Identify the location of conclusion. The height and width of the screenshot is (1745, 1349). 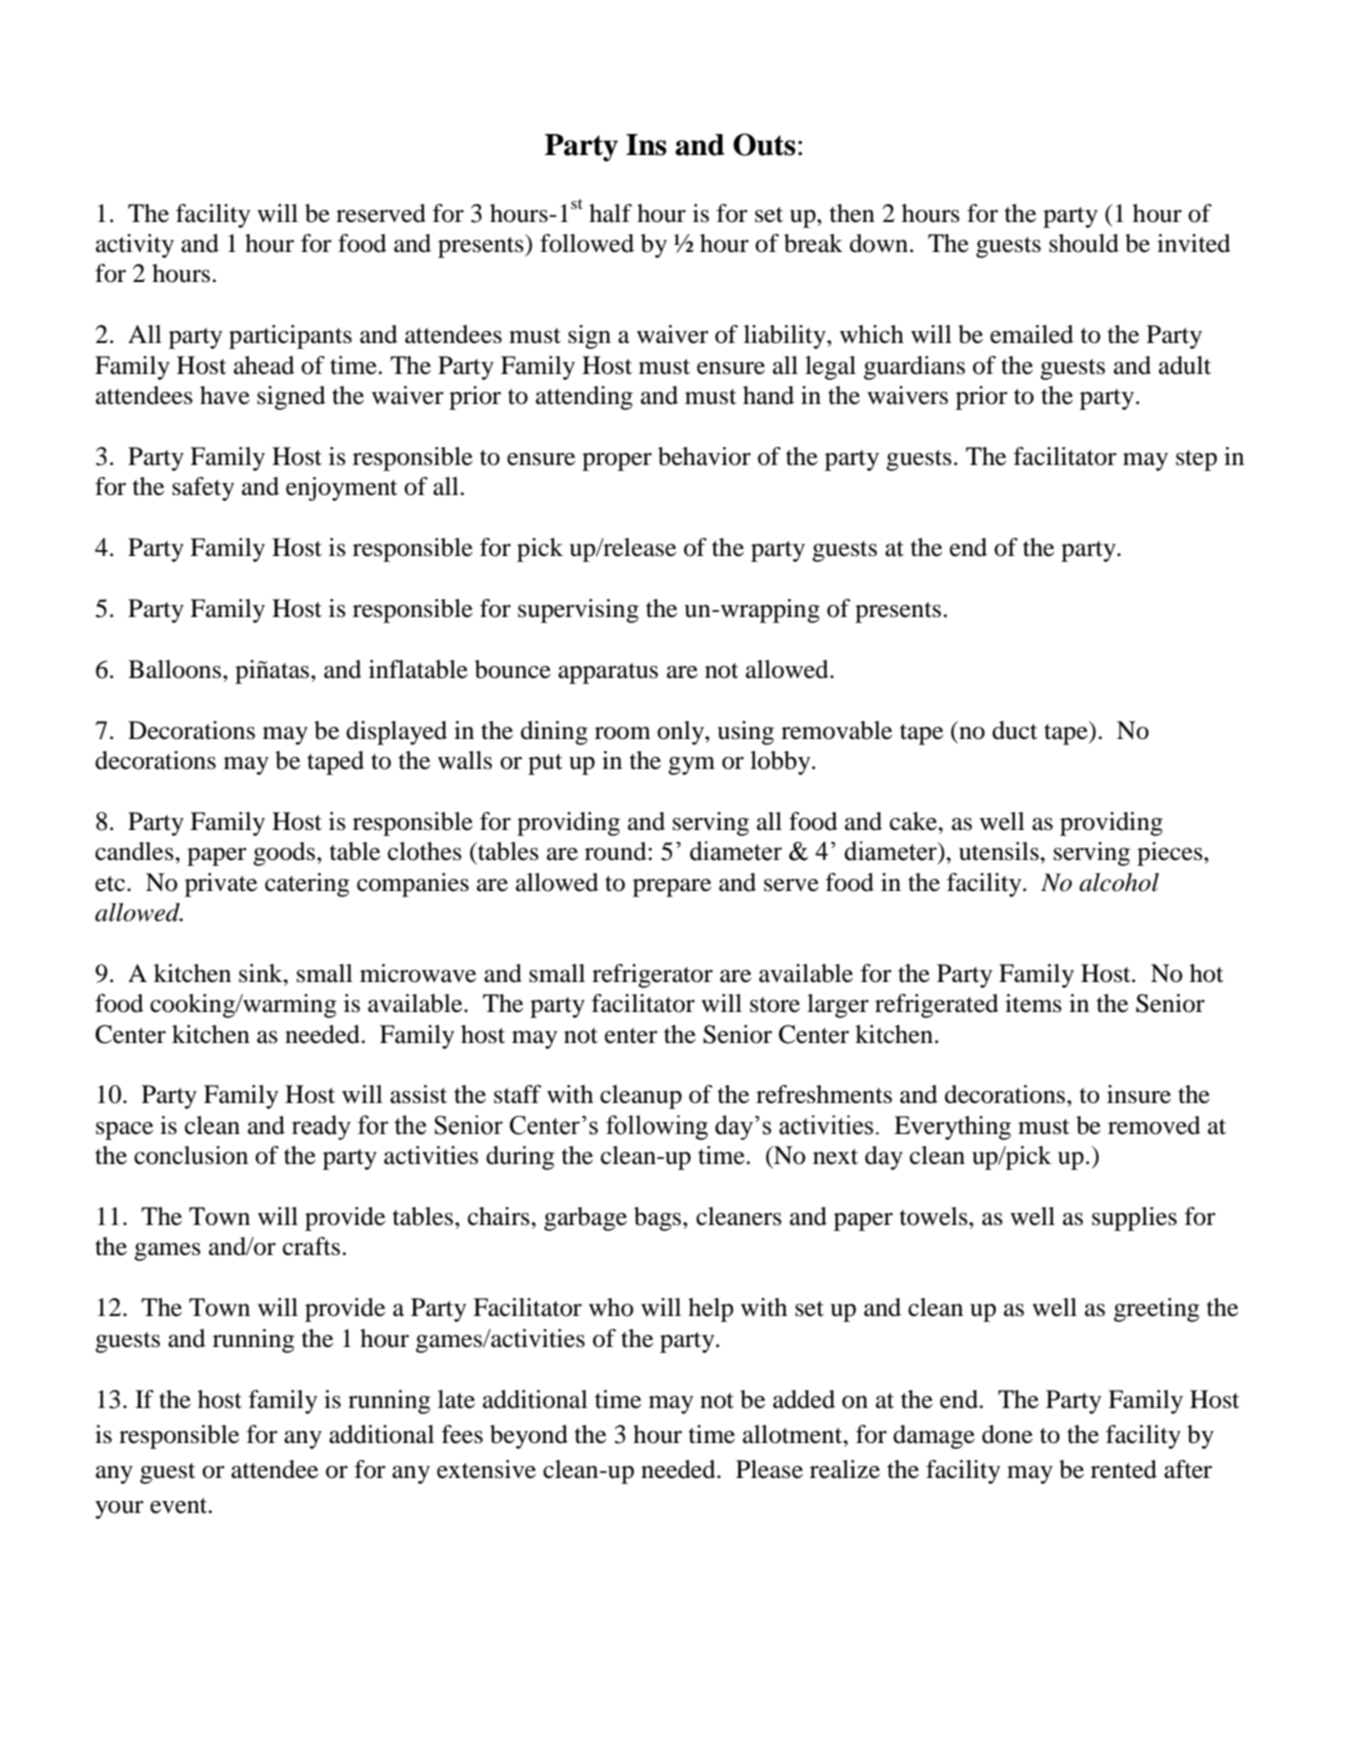
(191, 1155).
